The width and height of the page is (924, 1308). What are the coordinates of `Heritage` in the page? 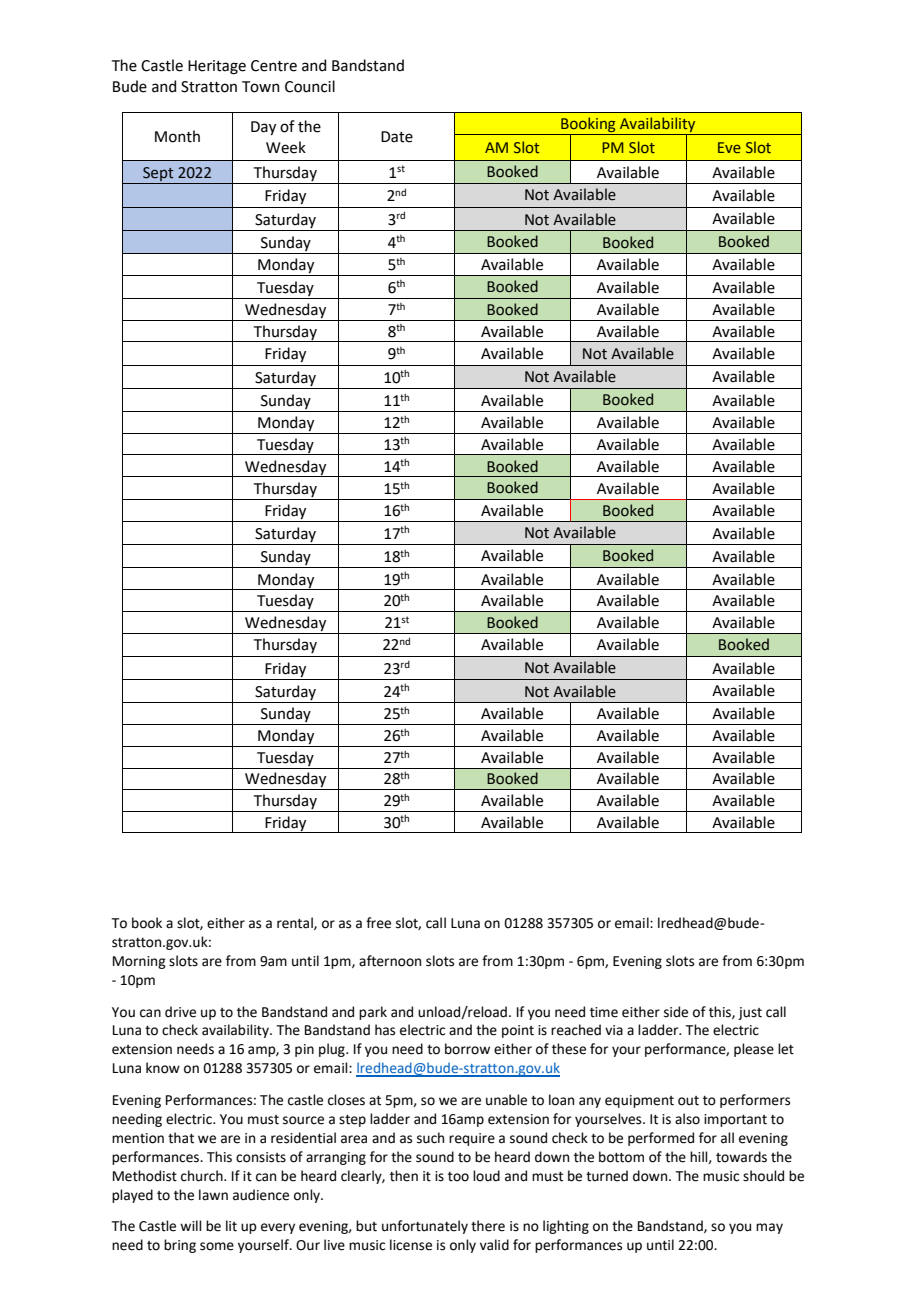 It's located at (217, 67).
